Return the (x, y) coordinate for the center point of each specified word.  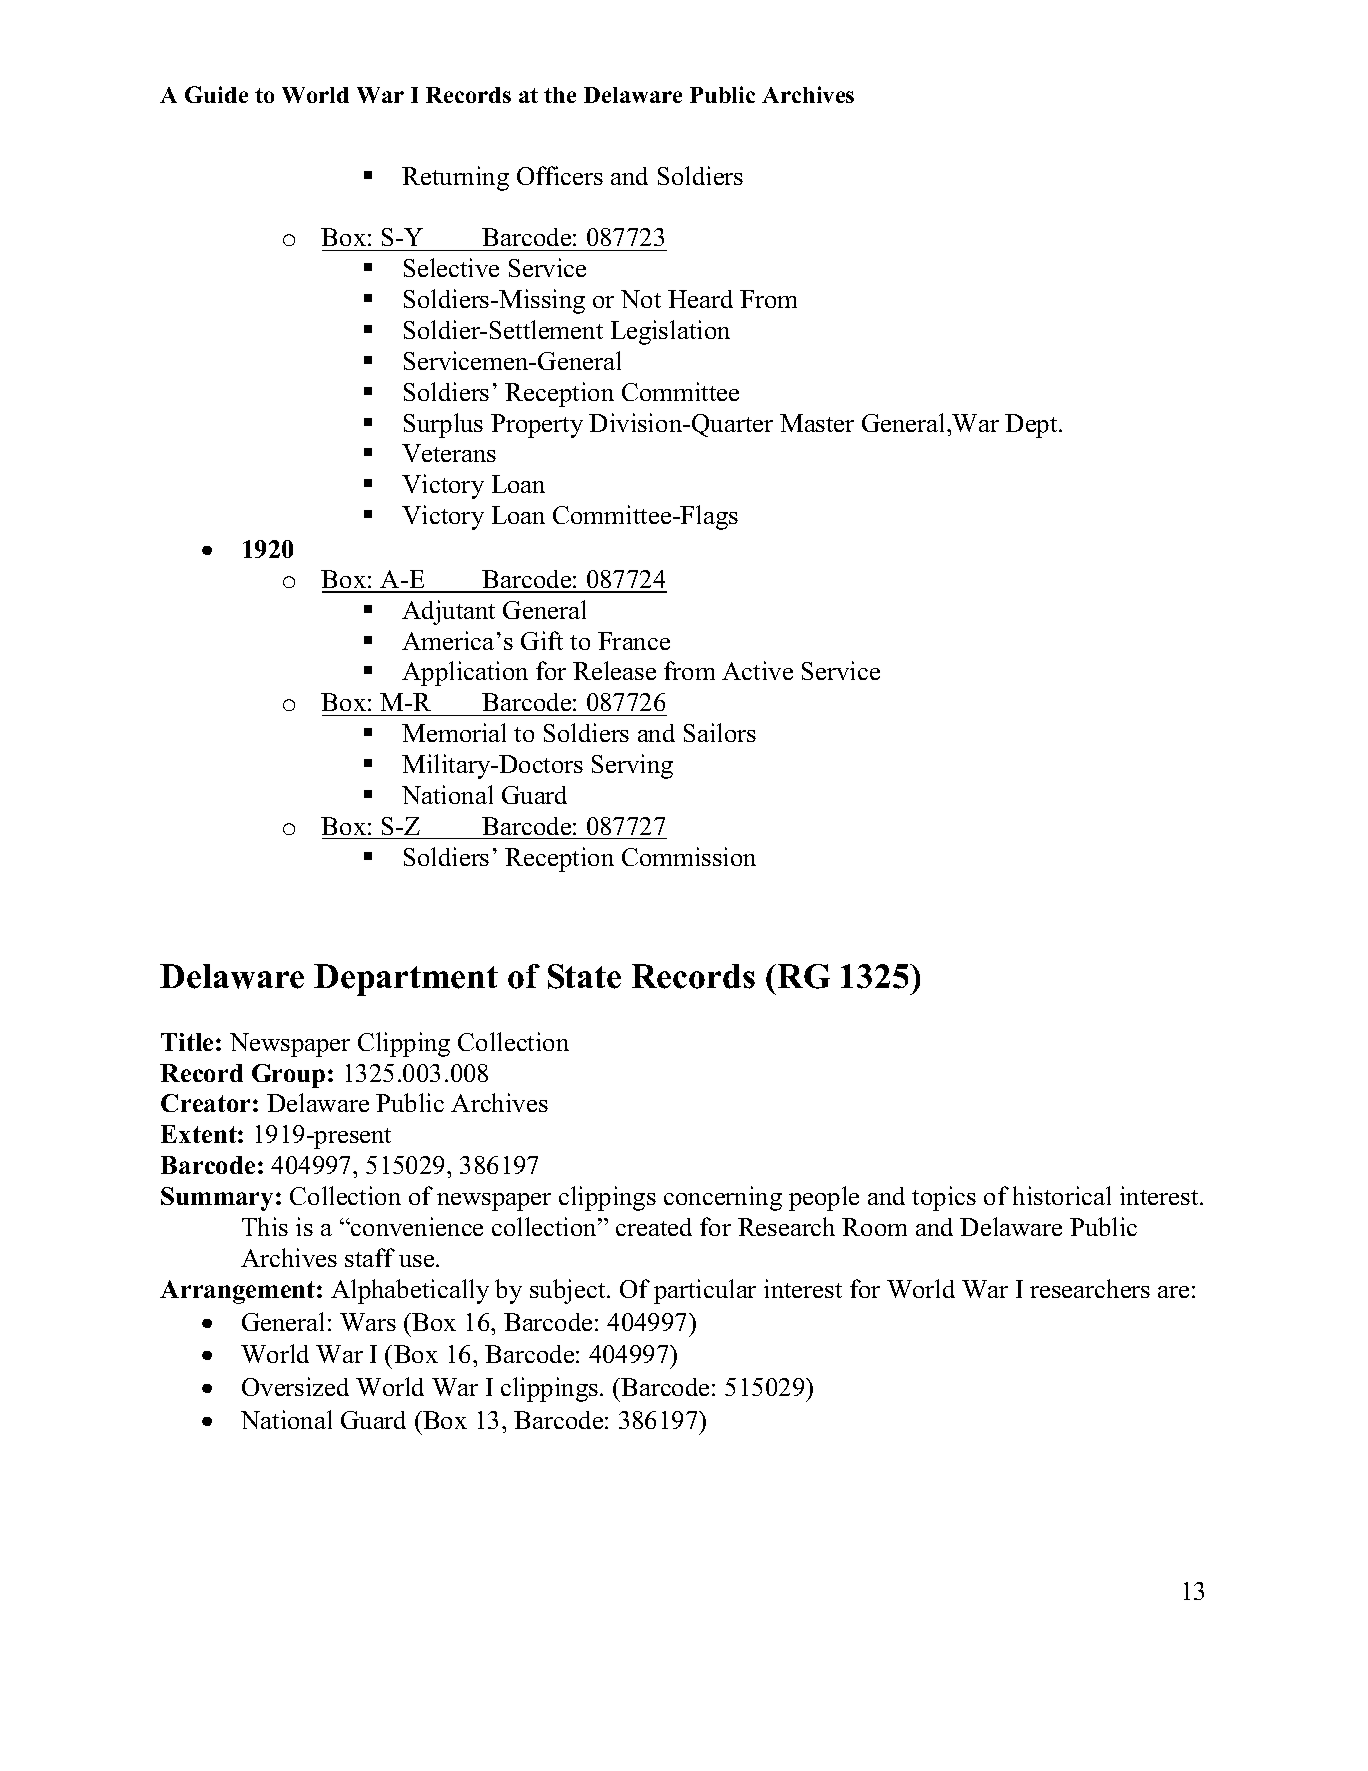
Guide (216, 94)
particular (705, 1291)
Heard (700, 299)
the (560, 95)
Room (874, 1227)
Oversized (295, 1386)
